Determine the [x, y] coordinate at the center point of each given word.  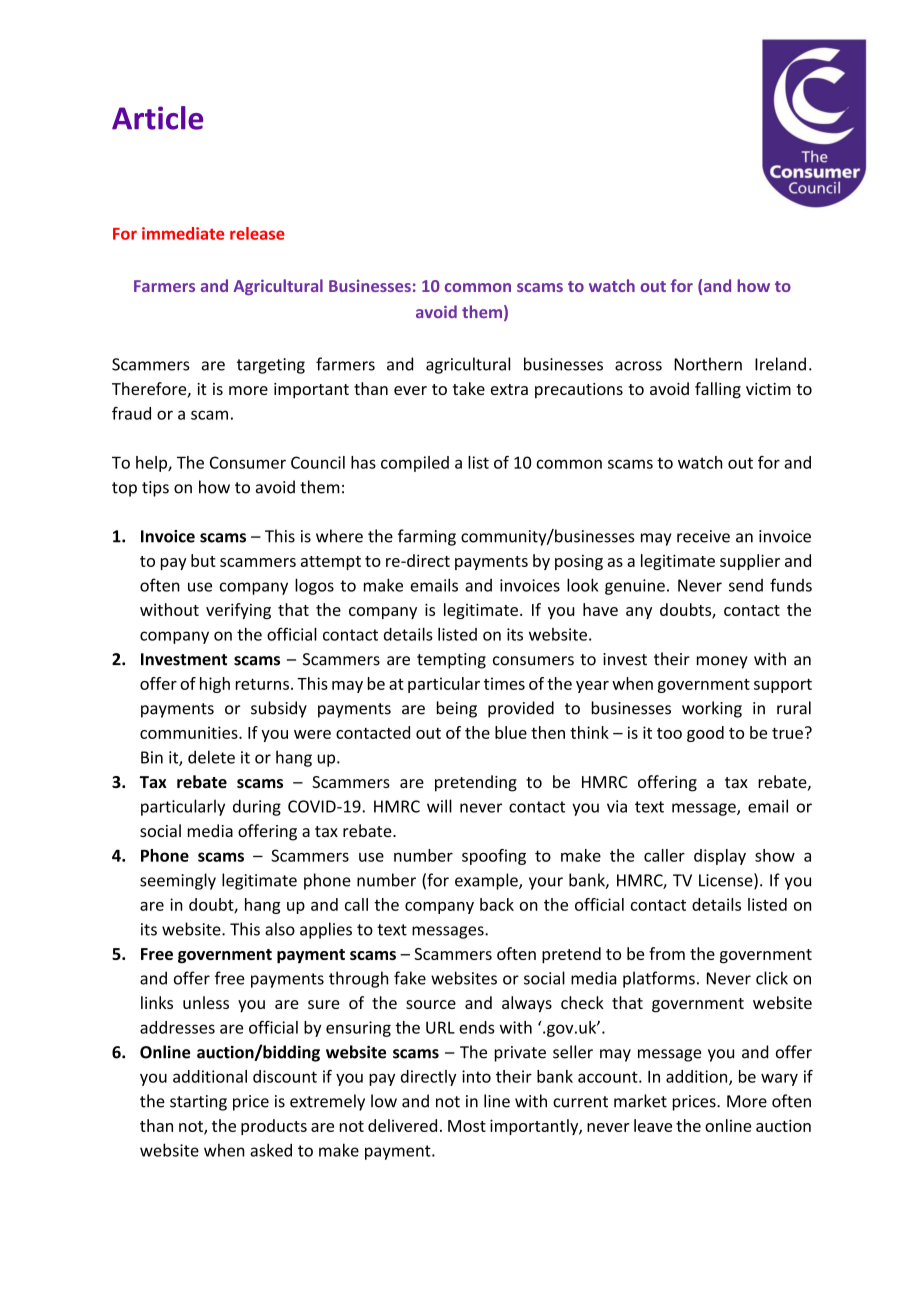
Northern [708, 364]
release [257, 233]
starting [198, 1103]
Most [467, 1126]
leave [653, 1125]
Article [157, 118]
